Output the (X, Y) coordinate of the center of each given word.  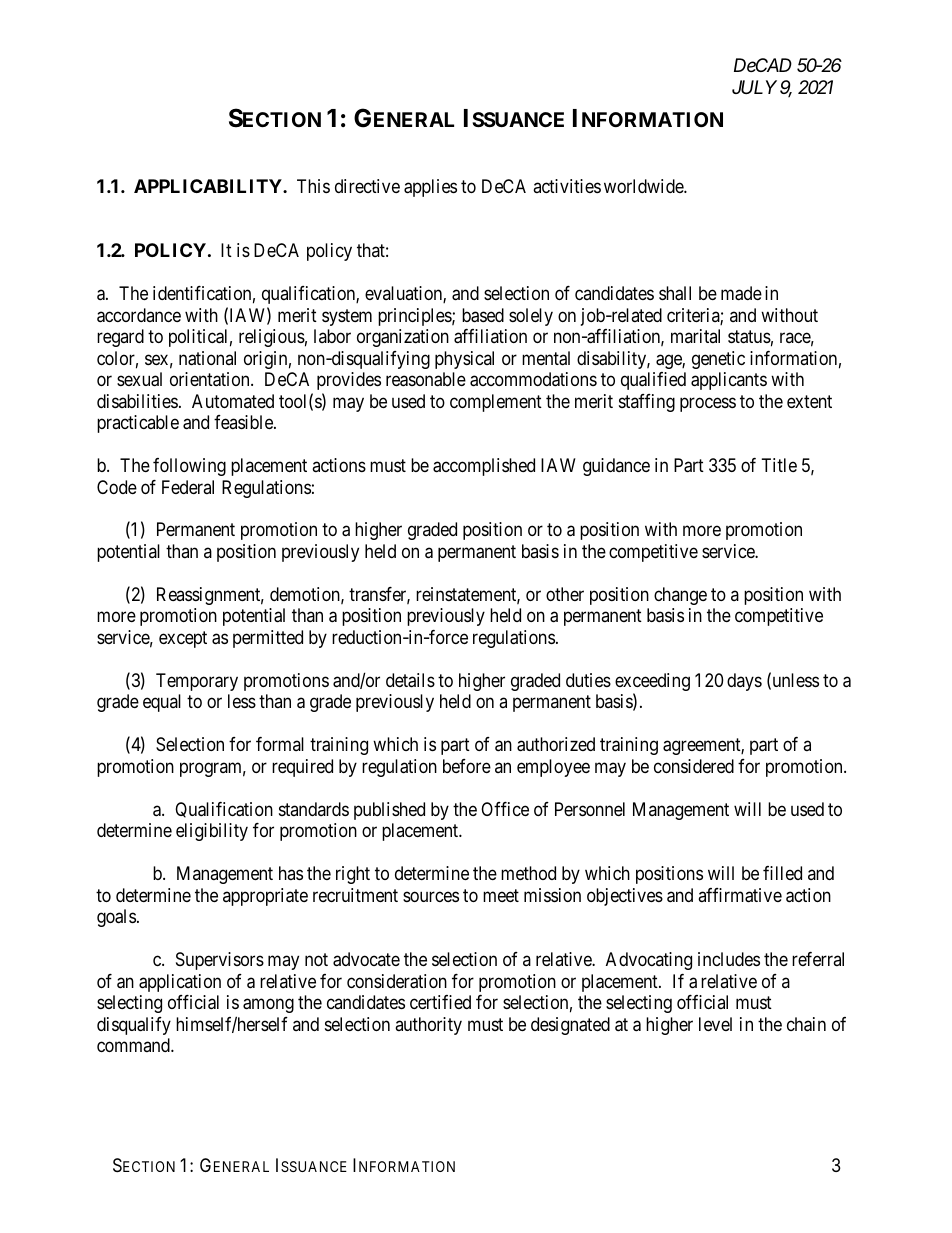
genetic (718, 360)
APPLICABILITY (209, 186)
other (565, 594)
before (467, 766)
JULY (754, 87)
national (207, 358)
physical (464, 360)
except (183, 639)
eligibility (212, 832)
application (180, 983)
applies (430, 188)
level (715, 1024)
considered (694, 766)
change (680, 596)
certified (440, 1002)
